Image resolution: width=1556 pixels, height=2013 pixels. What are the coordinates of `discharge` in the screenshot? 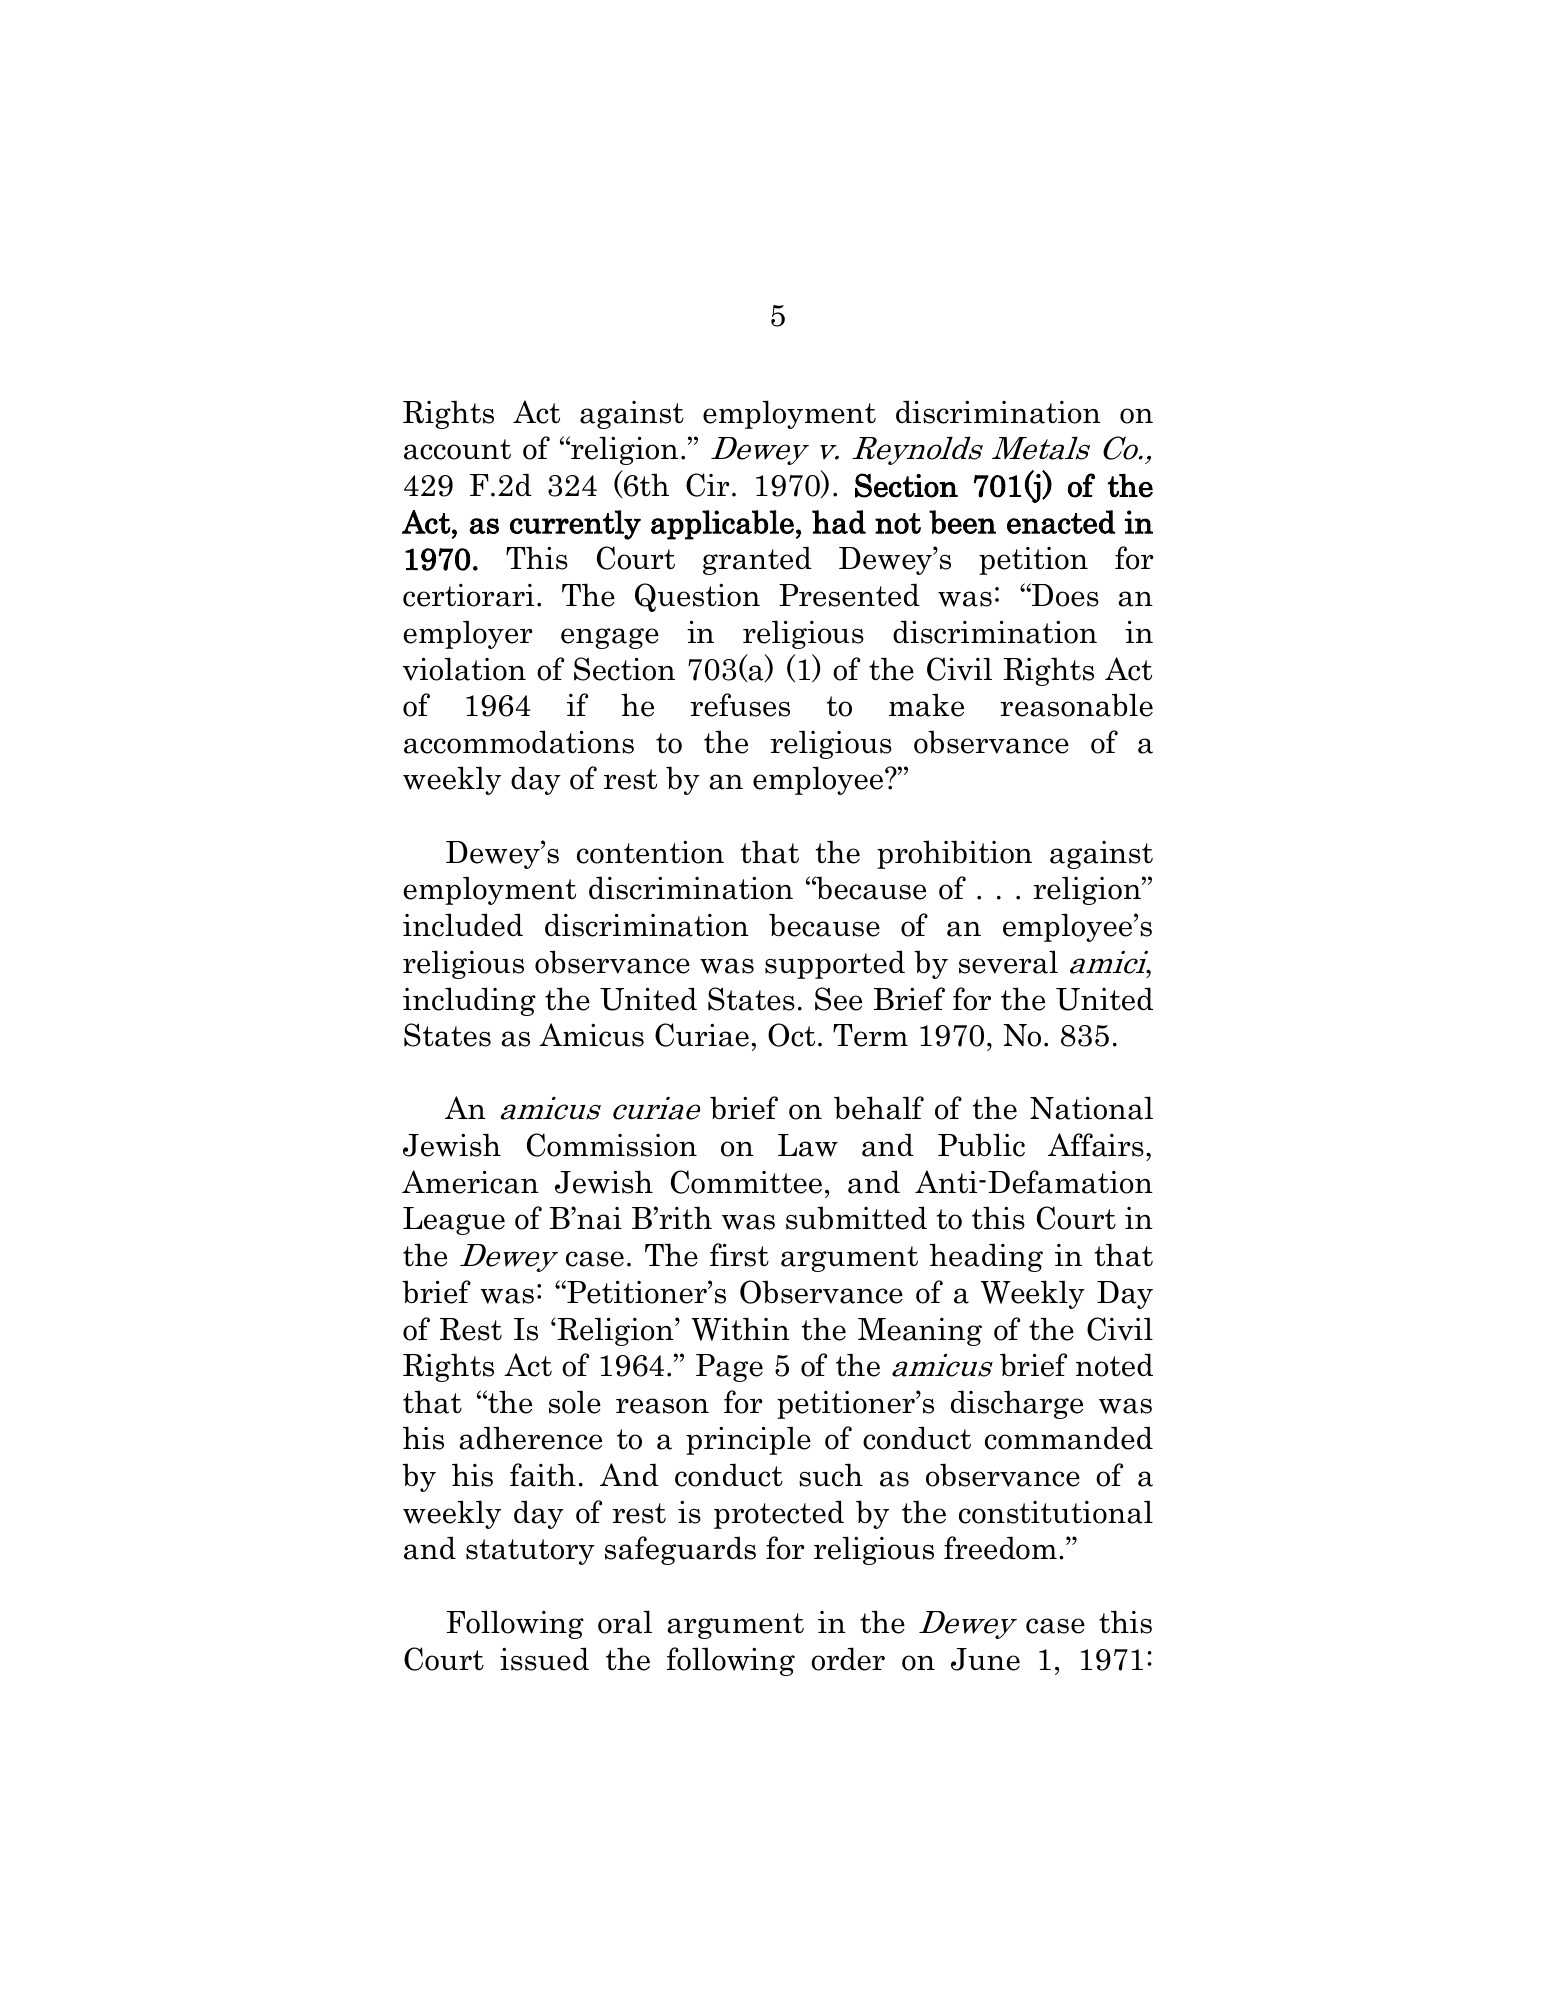 It's located at (1017, 1404).
